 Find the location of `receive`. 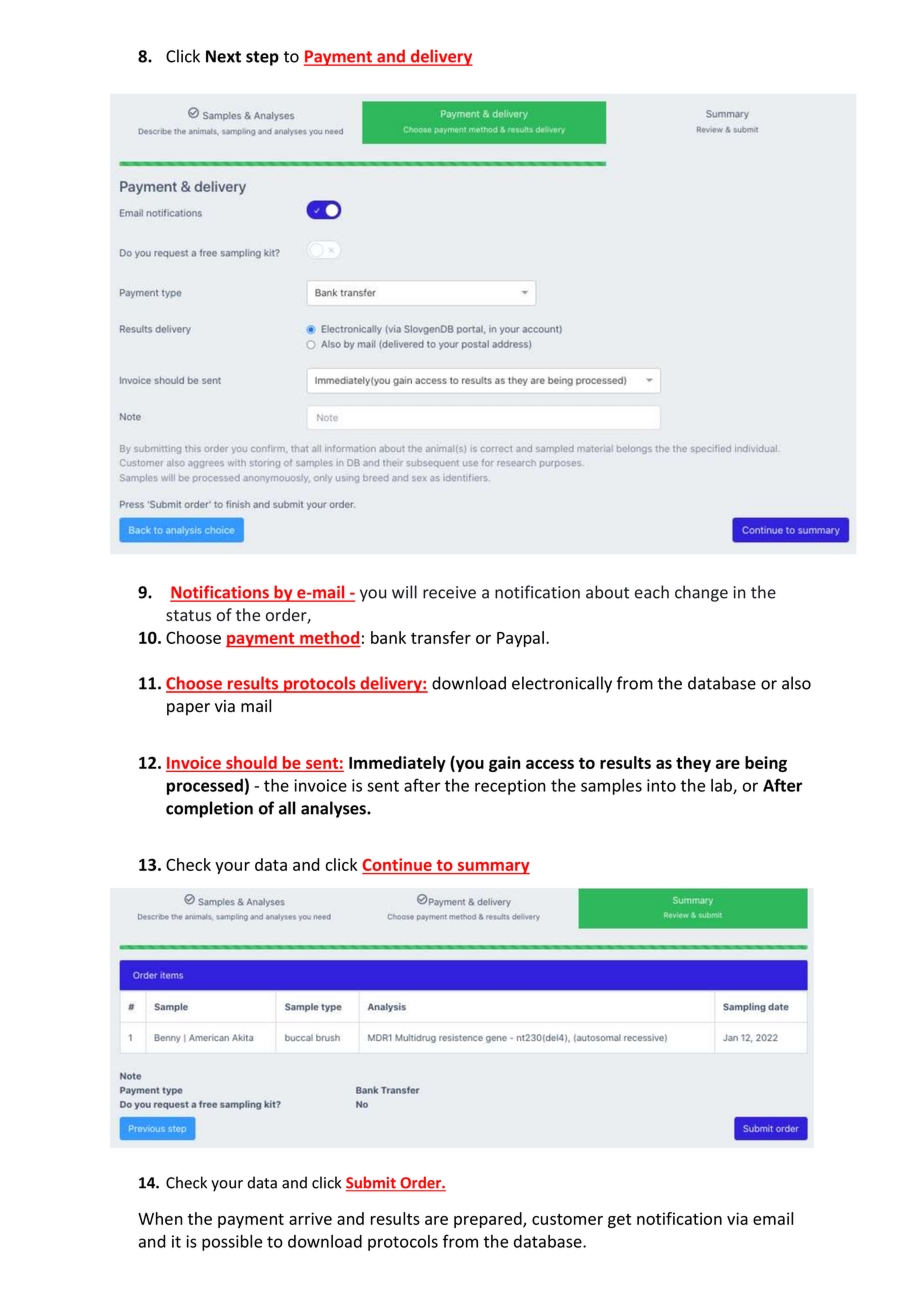

receive is located at coordinates (449, 592).
